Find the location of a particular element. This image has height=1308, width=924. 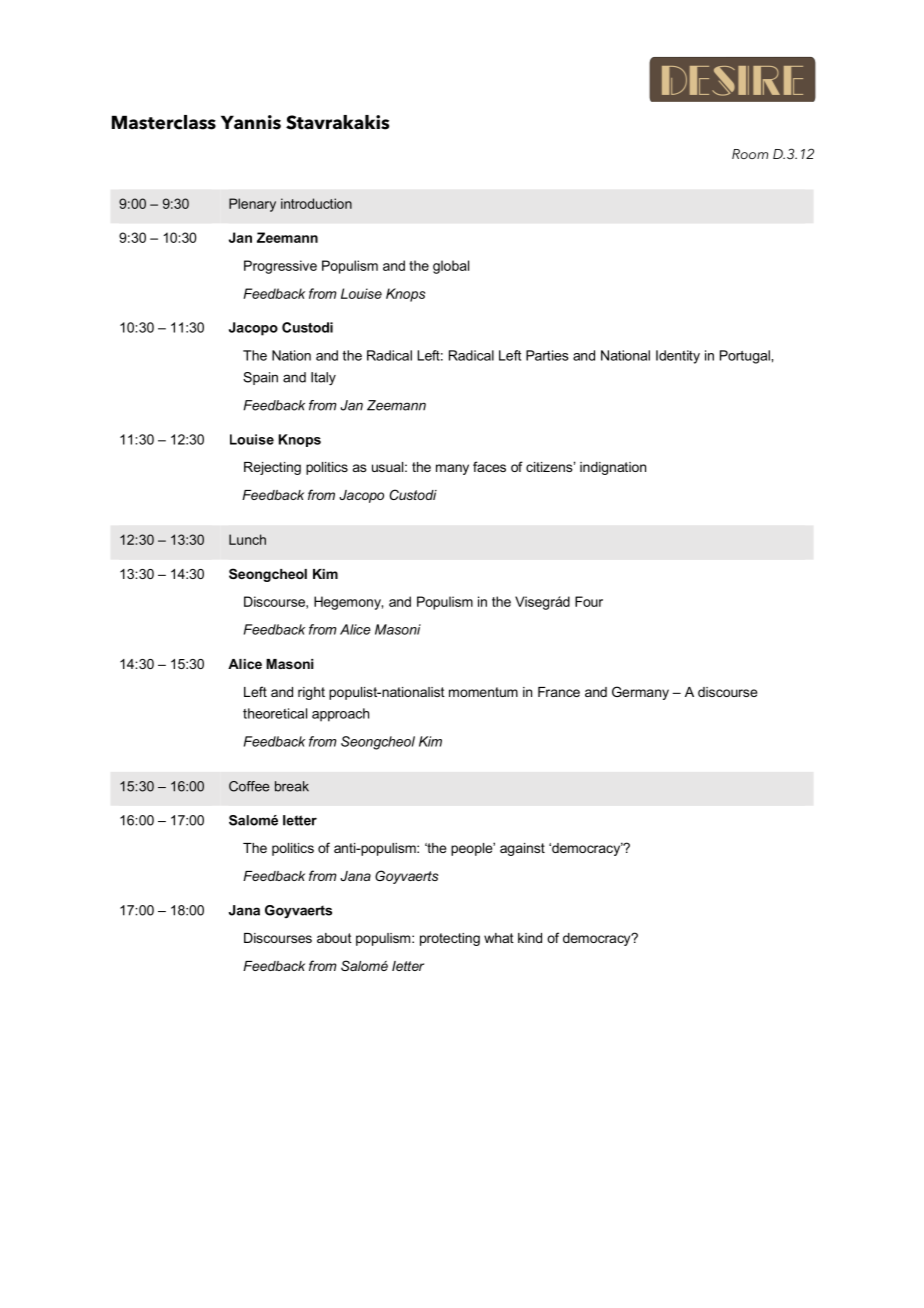

Identity is located at coordinates (678, 357).
